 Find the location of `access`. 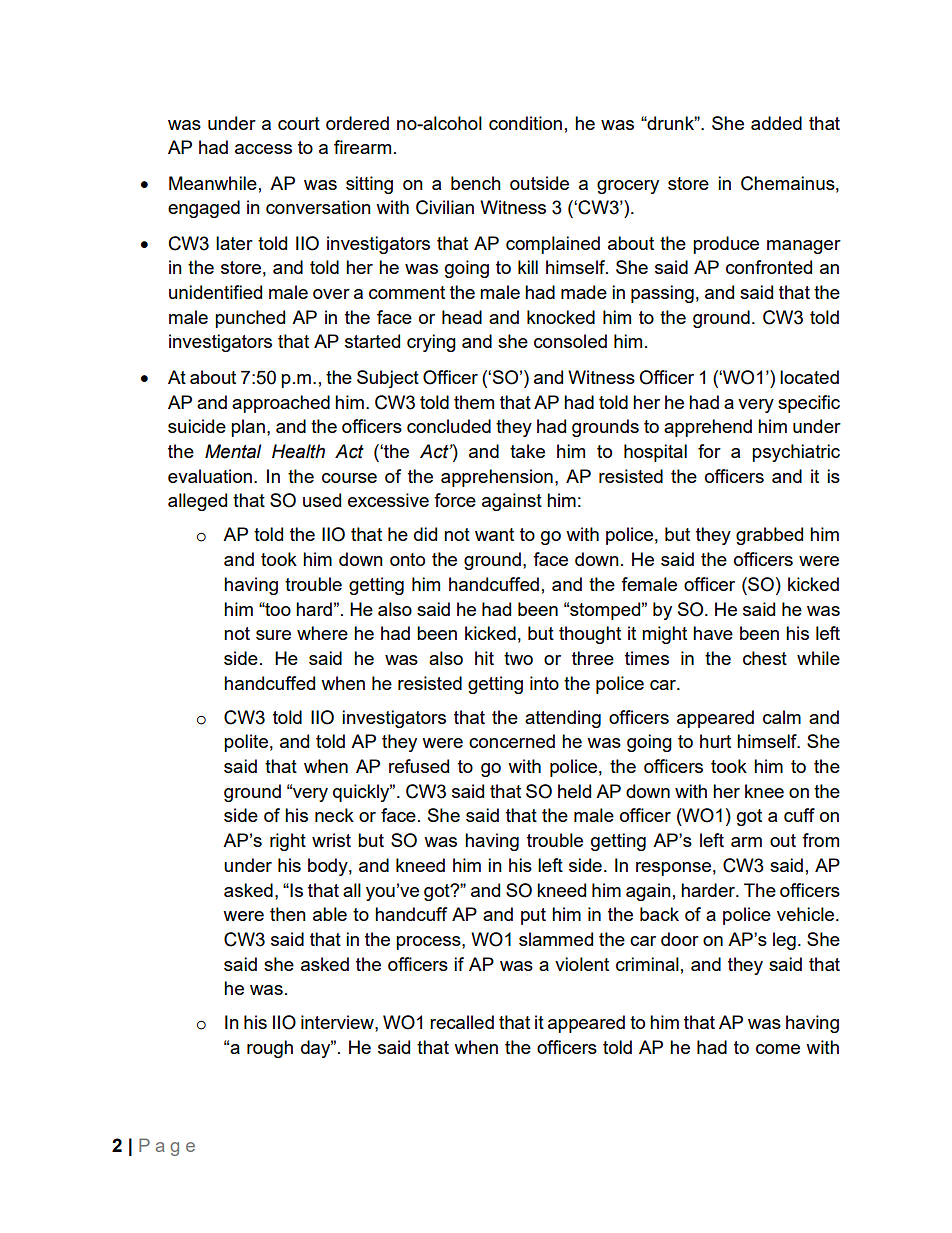

access is located at coordinates (263, 149).
